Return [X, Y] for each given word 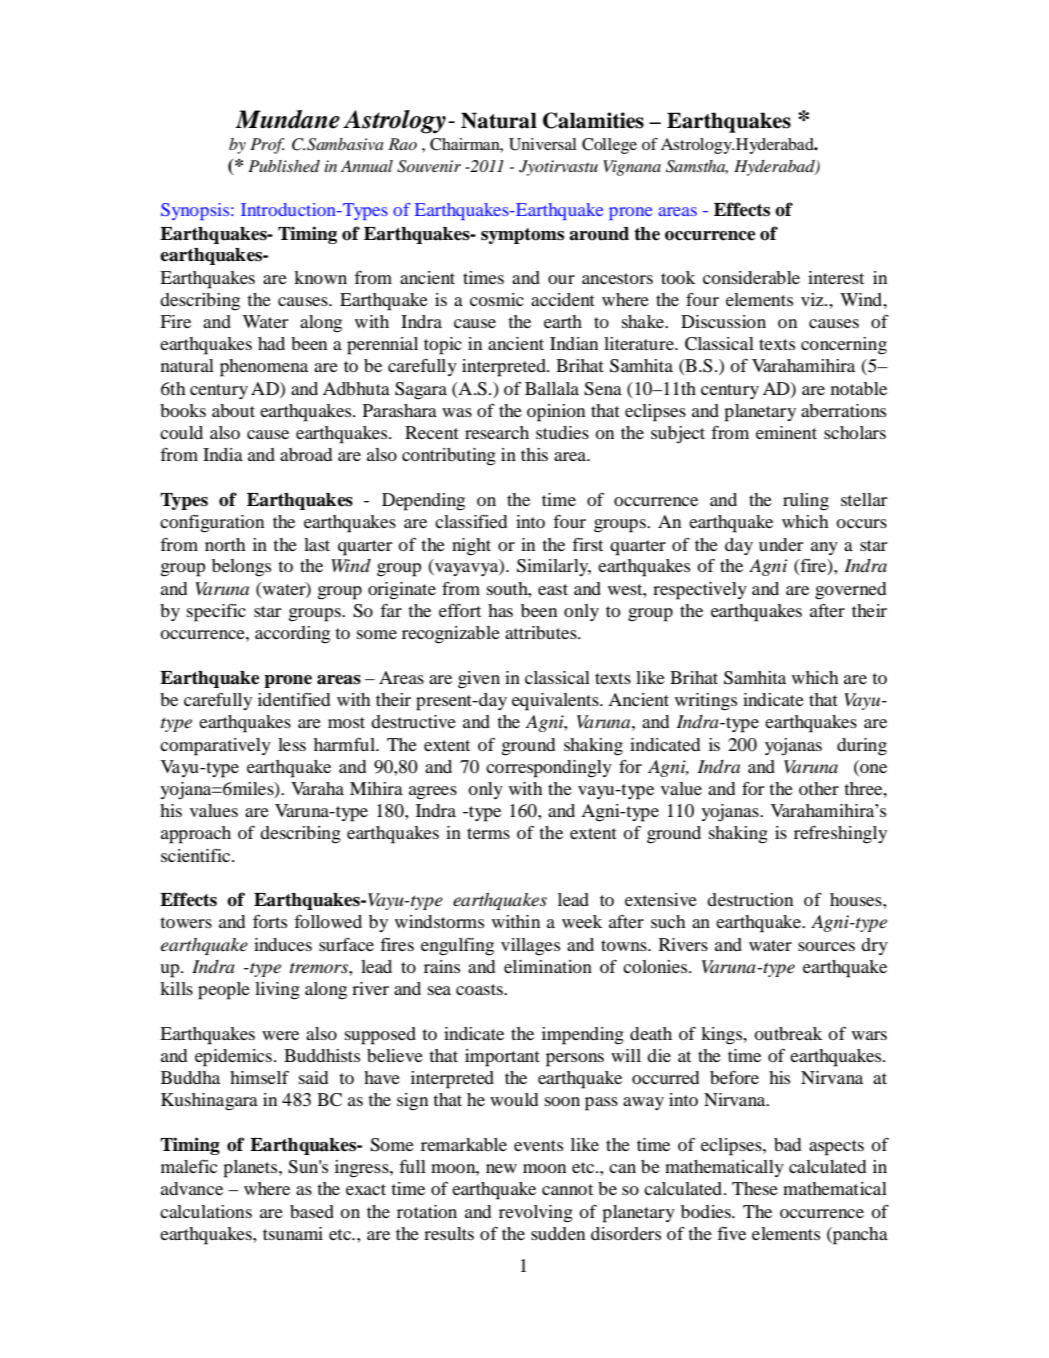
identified [294, 699]
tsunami [293, 1233]
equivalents [556, 702]
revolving [536, 1214]
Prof [267, 146]
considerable [751, 277]
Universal [543, 144]
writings [706, 702]
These [755, 1188]
